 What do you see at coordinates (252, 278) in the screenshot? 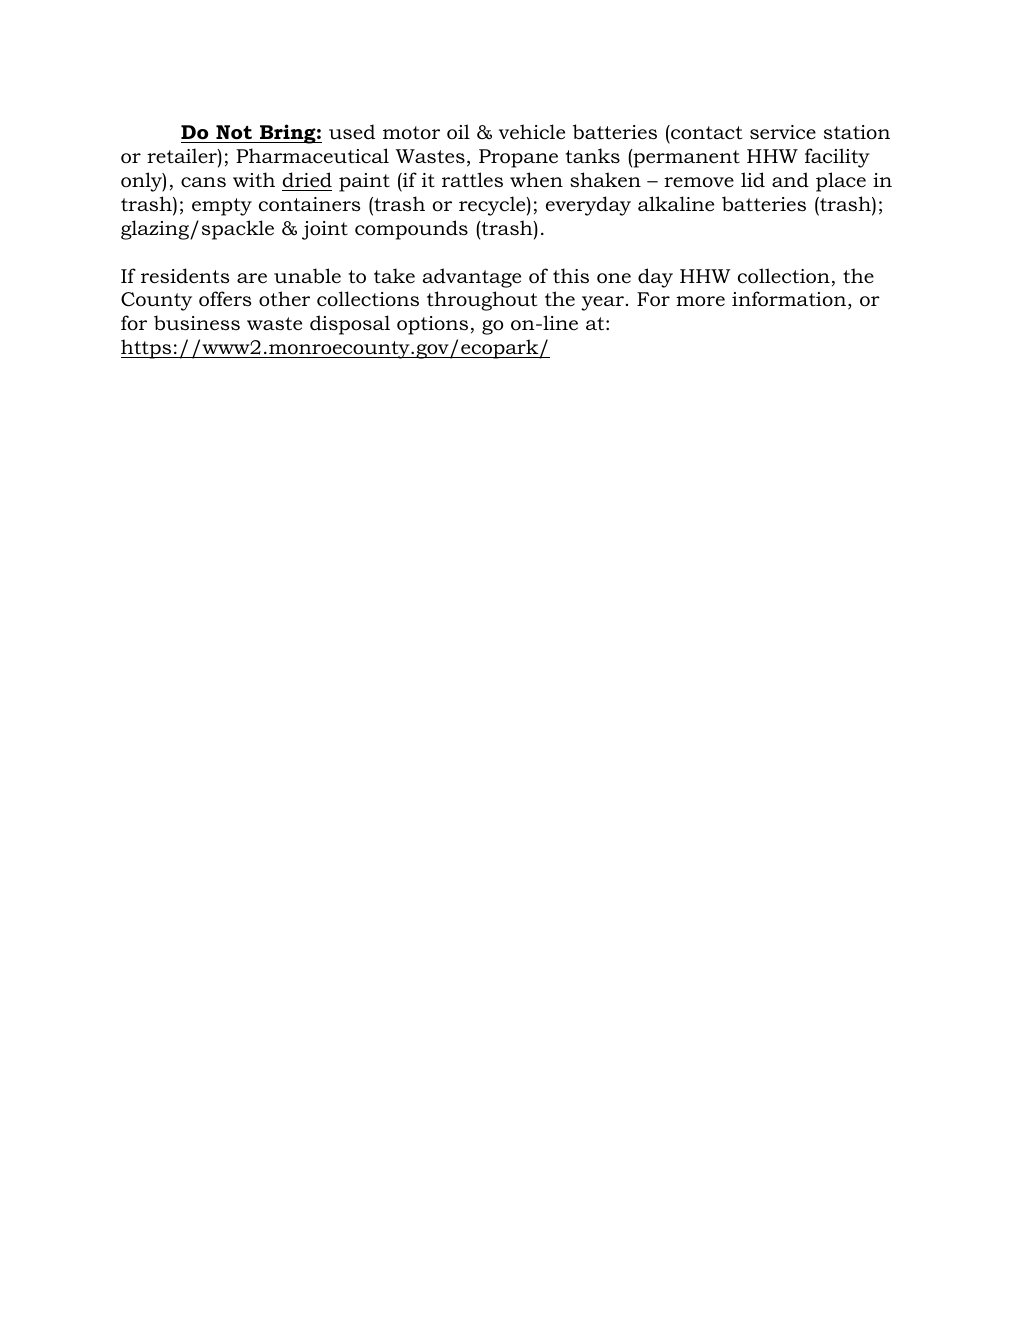
I see `are` at bounding box center [252, 278].
